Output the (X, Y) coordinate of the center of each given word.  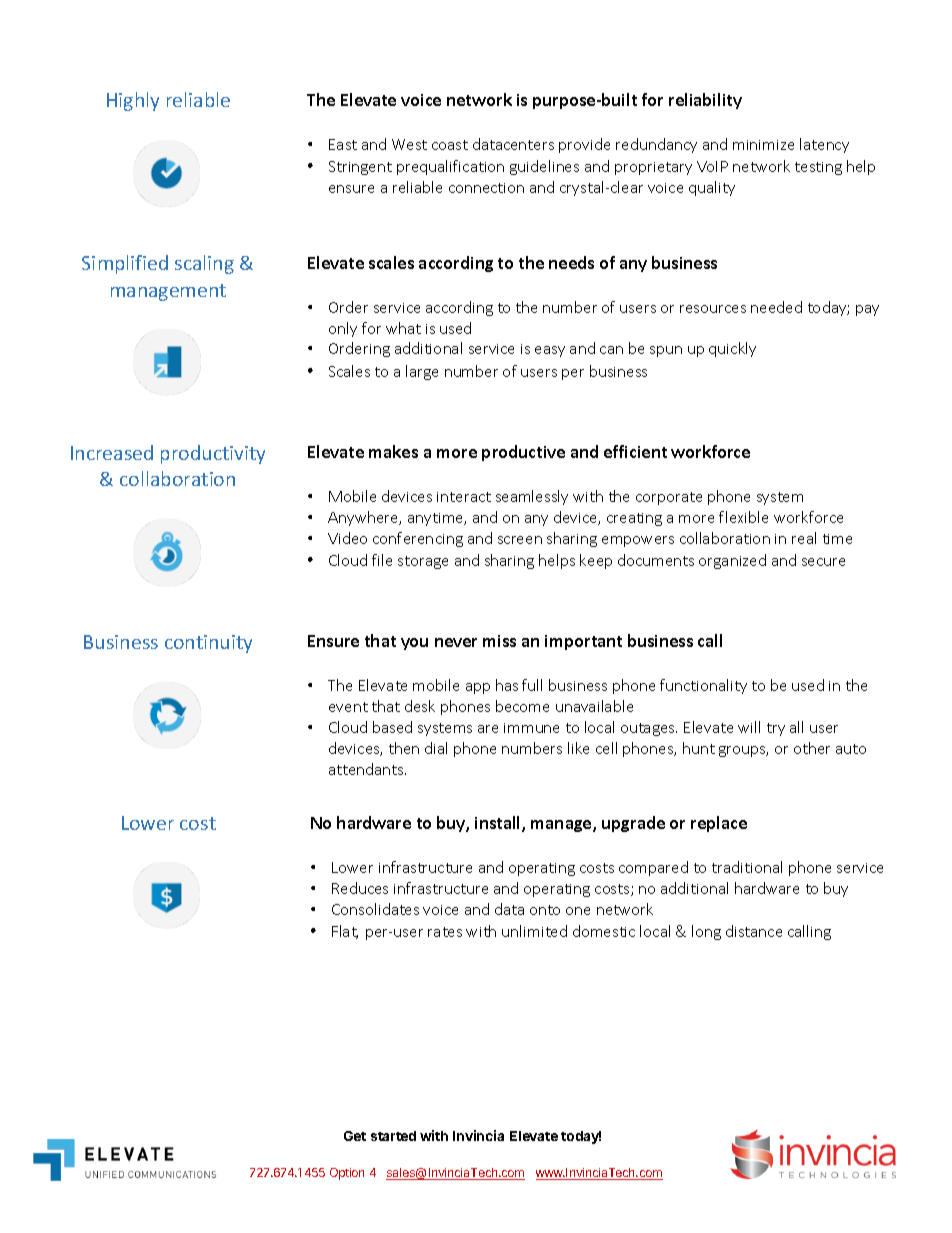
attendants (367, 769)
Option (347, 1174)
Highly (133, 101)
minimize (763, 145)
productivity (213, 454)
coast (450, 145)
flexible (743, 517)
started (393, 1136)
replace (719, 824)
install (499, 824)
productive (523, 453)
